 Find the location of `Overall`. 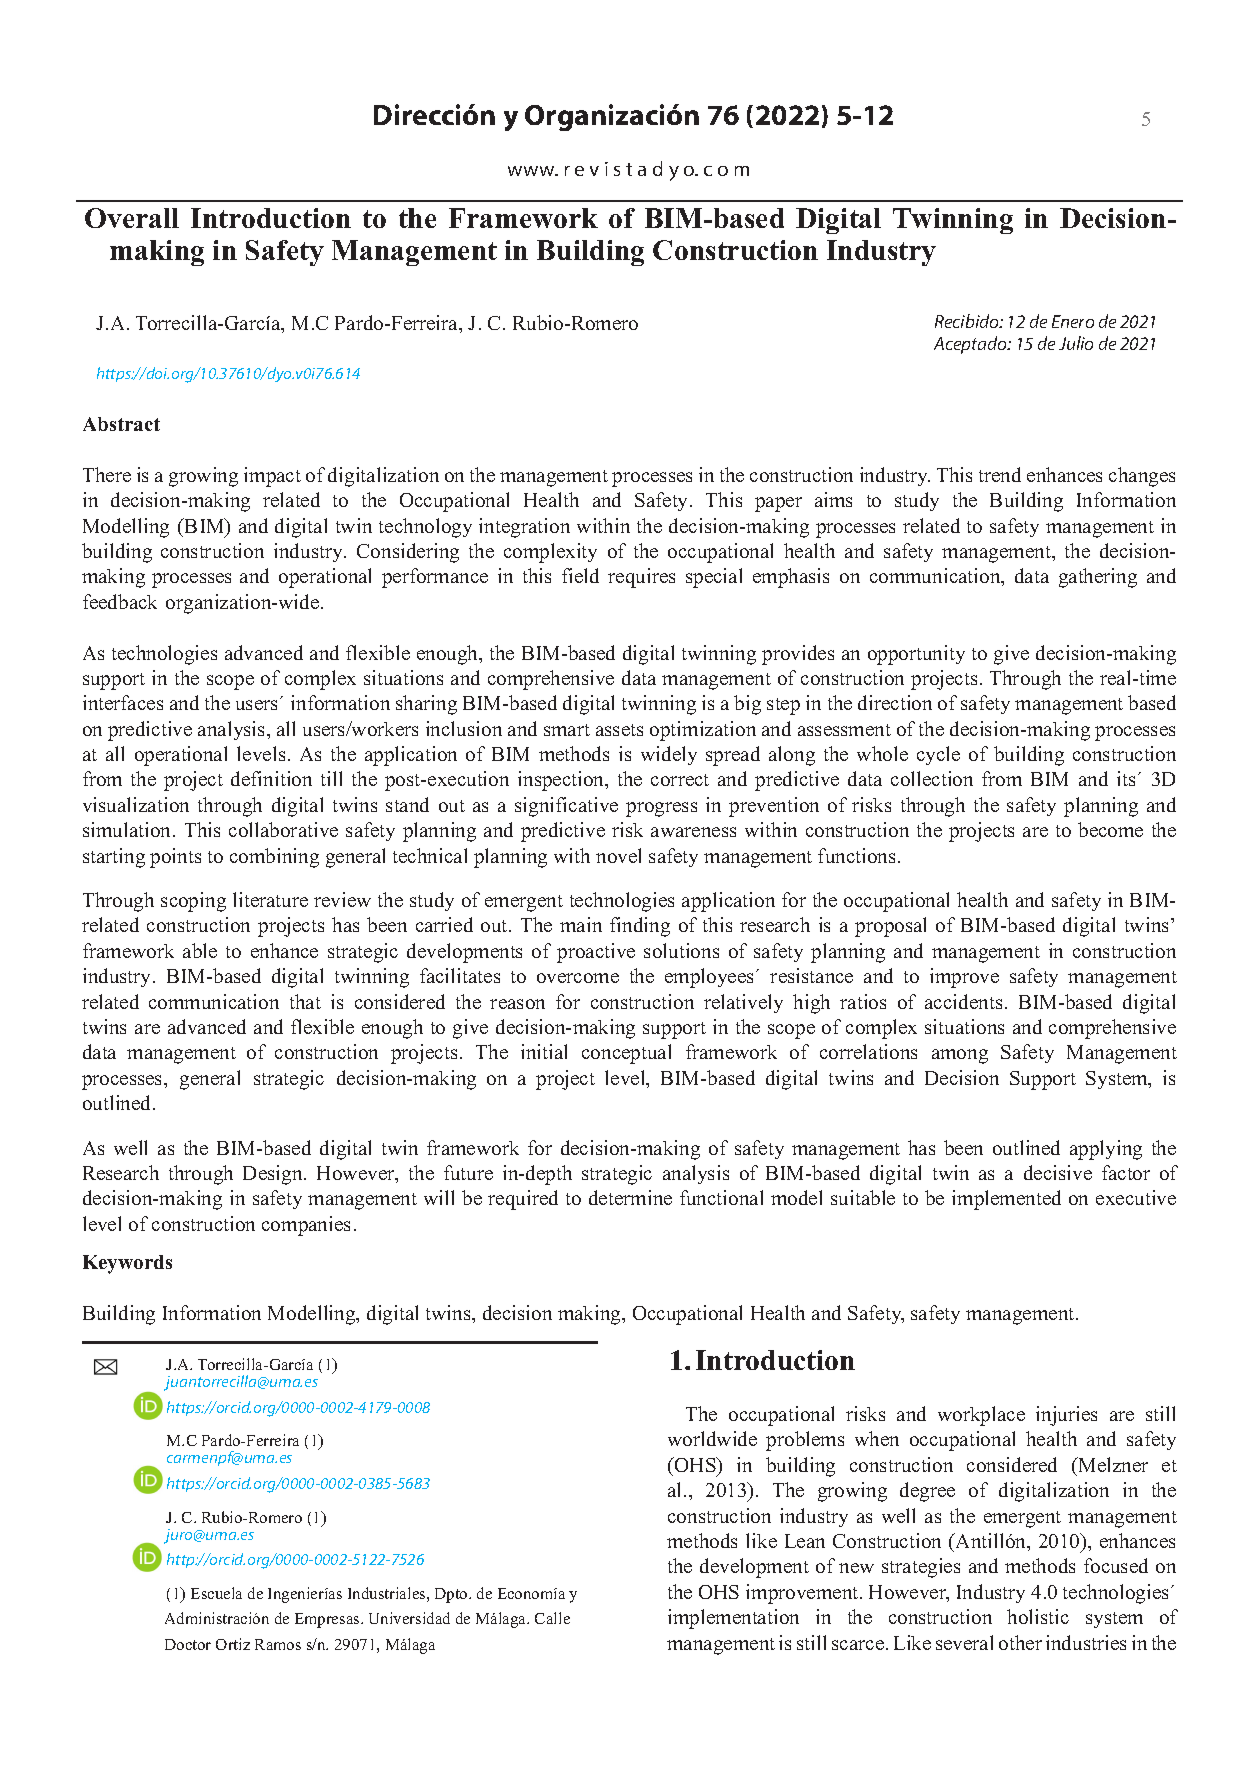

Overall is located at coordinates (132, 218).
